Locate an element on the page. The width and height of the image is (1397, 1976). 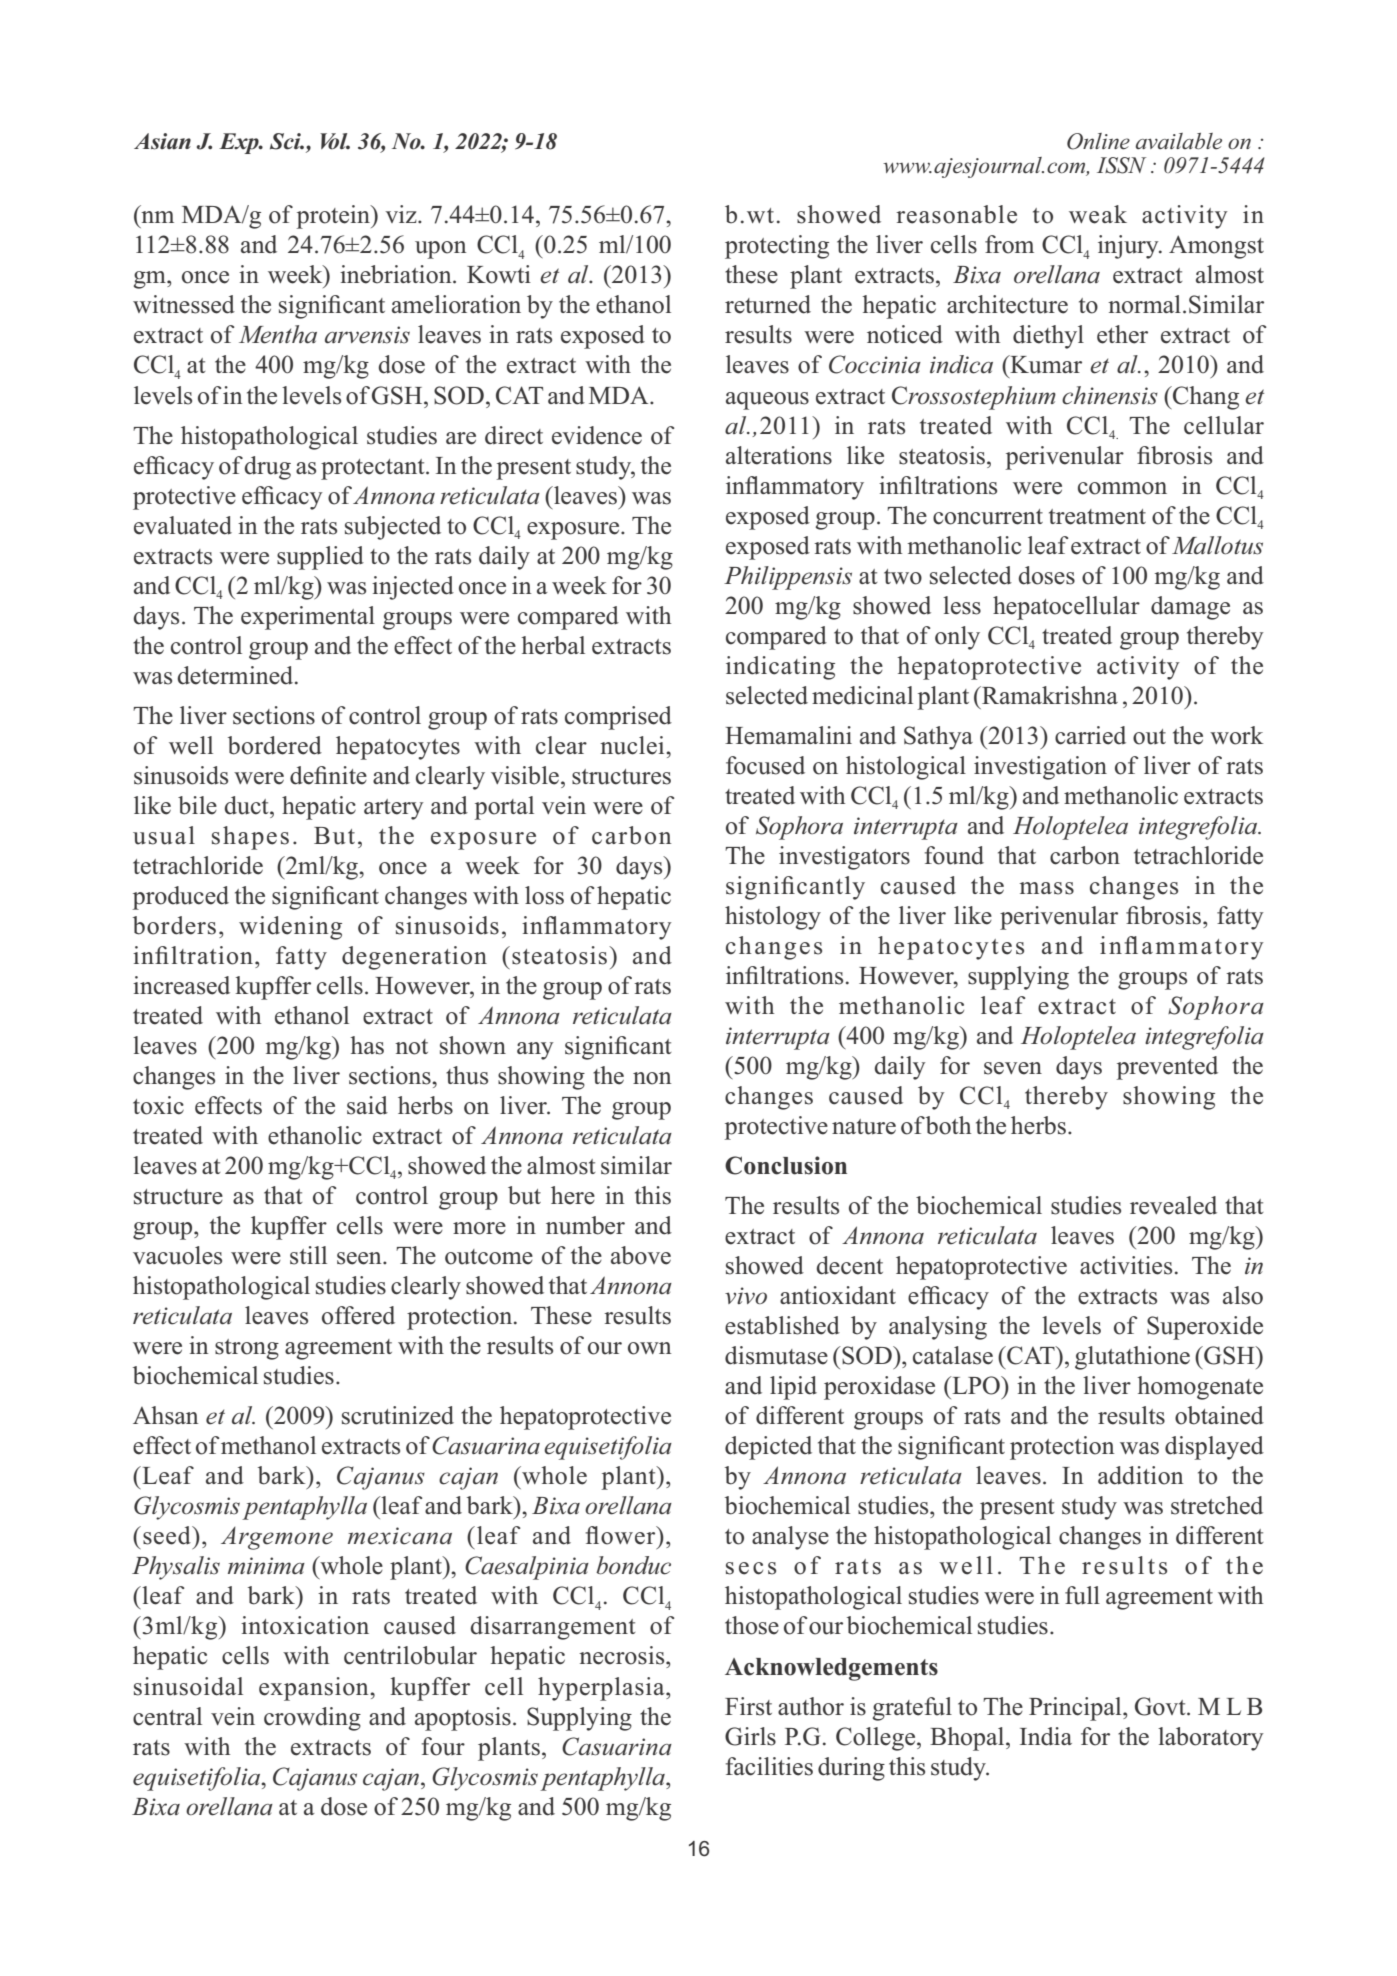
protecting is located at coordinates (777, 247).
